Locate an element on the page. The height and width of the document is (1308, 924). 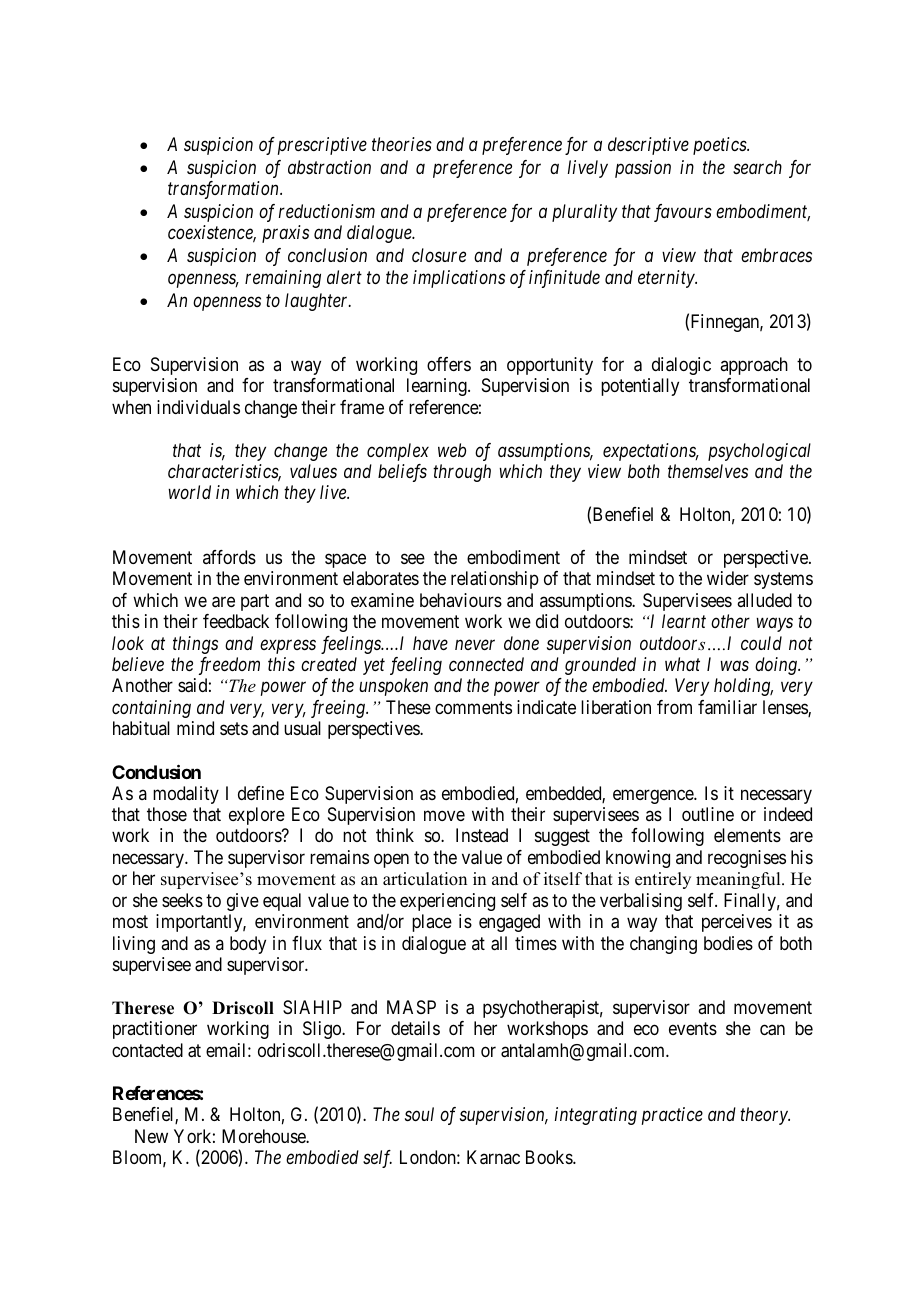
New is located at coordinates (151, 1136).
